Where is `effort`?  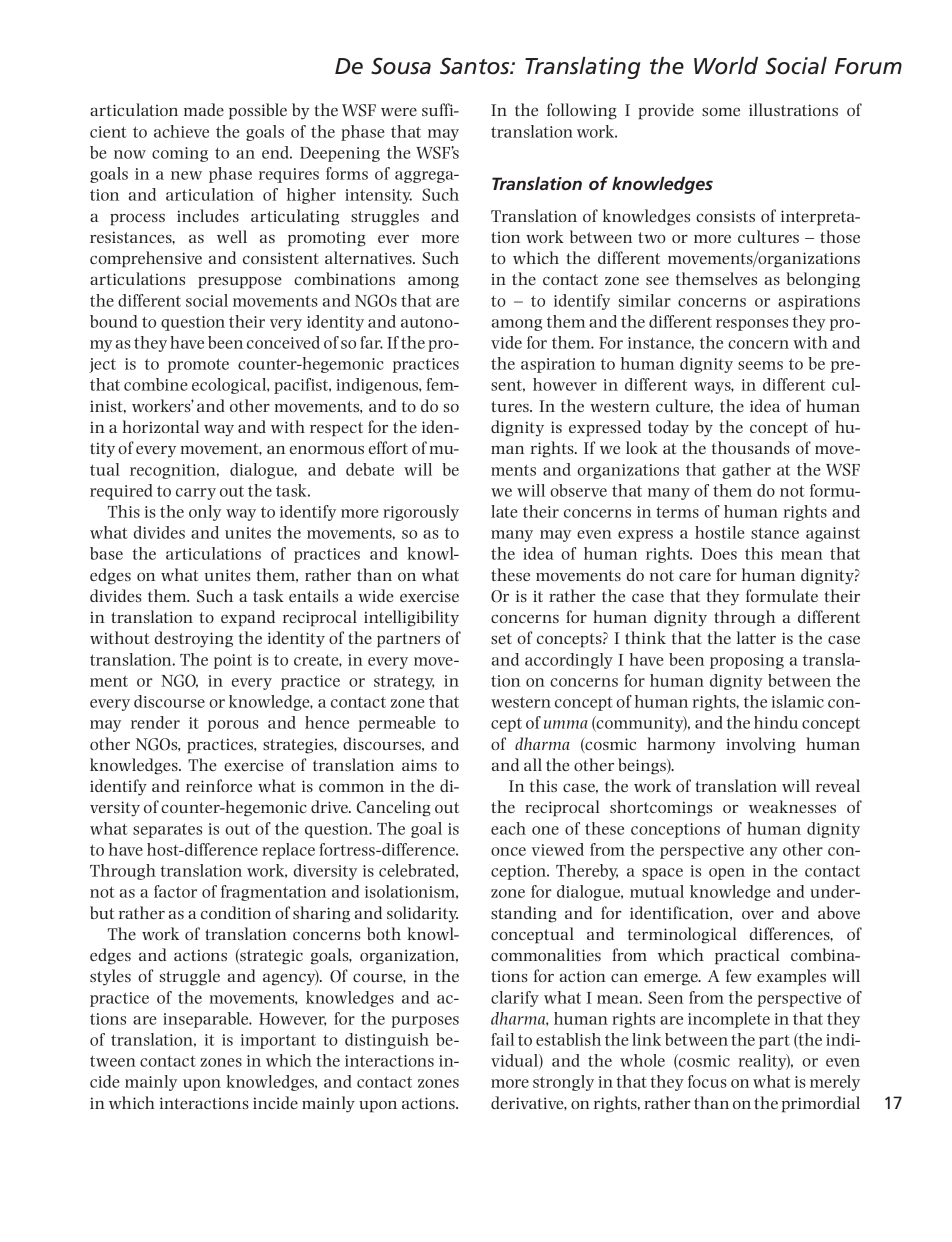
effort is located at coordinates (388, 447).
